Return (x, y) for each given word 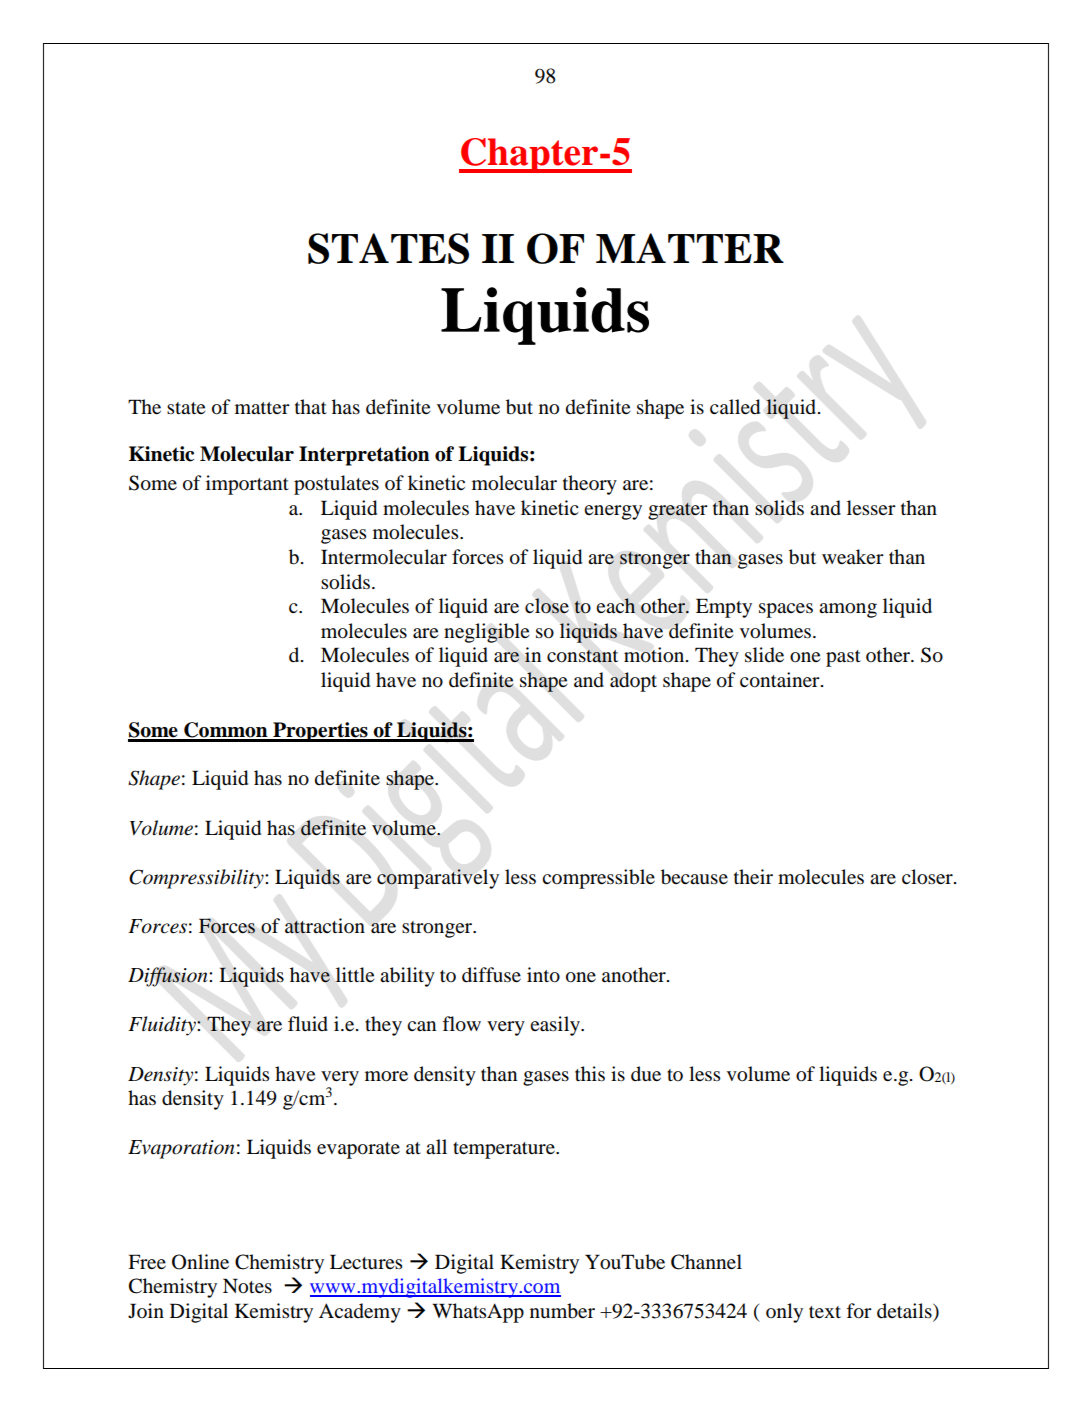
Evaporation (181, 1149)
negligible (486, 633)
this (590, 1073)
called (735, 407)
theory (590, 485)
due (646, 1074)
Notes (247, 1286)
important (247, 485)
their (753, 876)
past (843, 658)
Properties (320, 732)
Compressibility (197, 879)
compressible (598, 879)
